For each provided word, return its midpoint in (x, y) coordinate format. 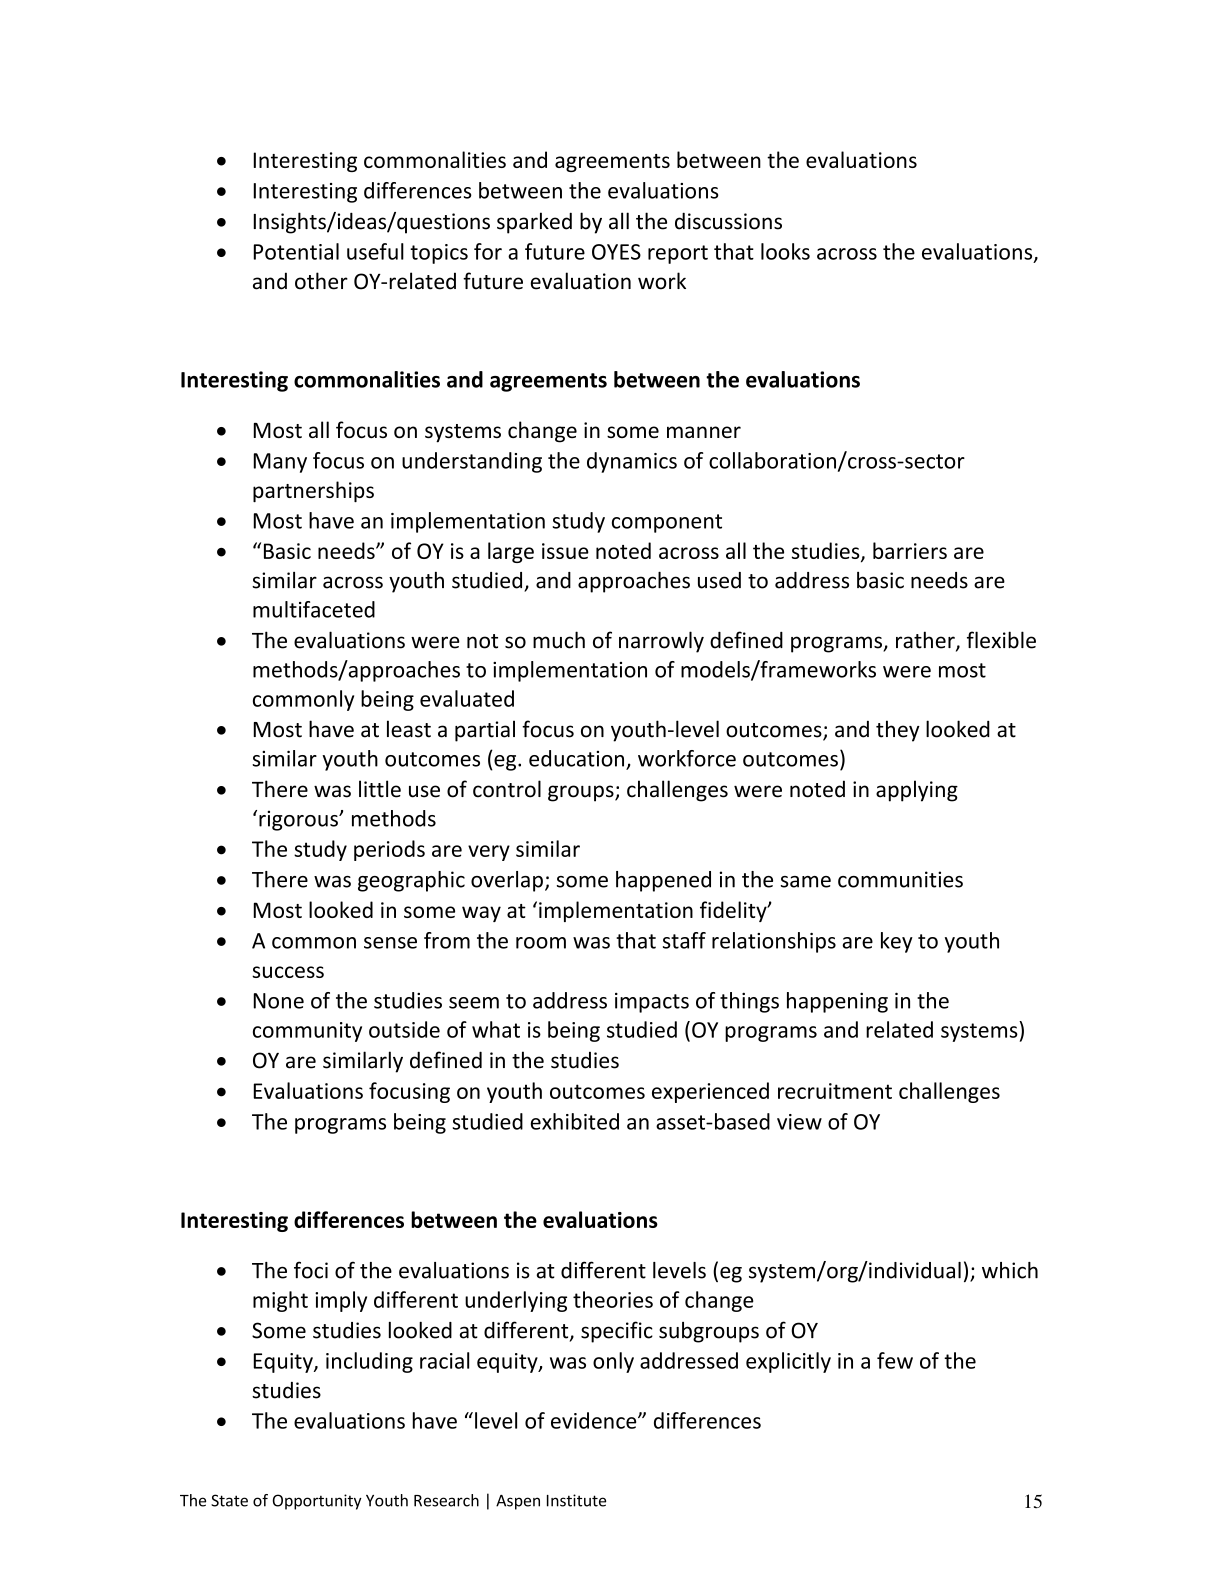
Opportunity (317, 1502)
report (678, 254)
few (895, 1360)
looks (785, 251)
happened (663, 881)
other (321, 281)
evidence (595, 1420)
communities (900, 879)
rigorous (299, 820)
